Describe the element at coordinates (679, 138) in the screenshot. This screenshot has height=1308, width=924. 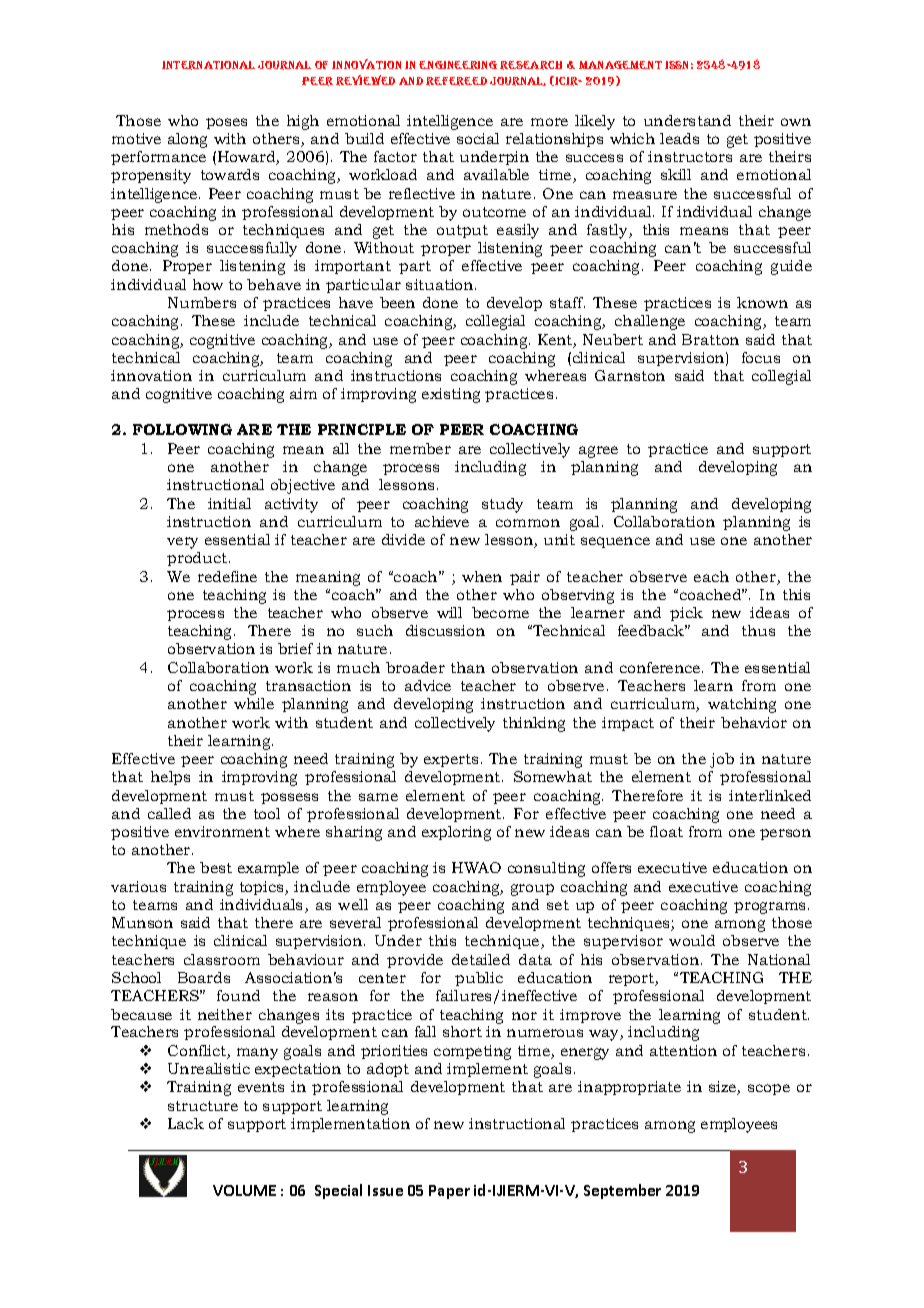
I see `leads` at that location.
